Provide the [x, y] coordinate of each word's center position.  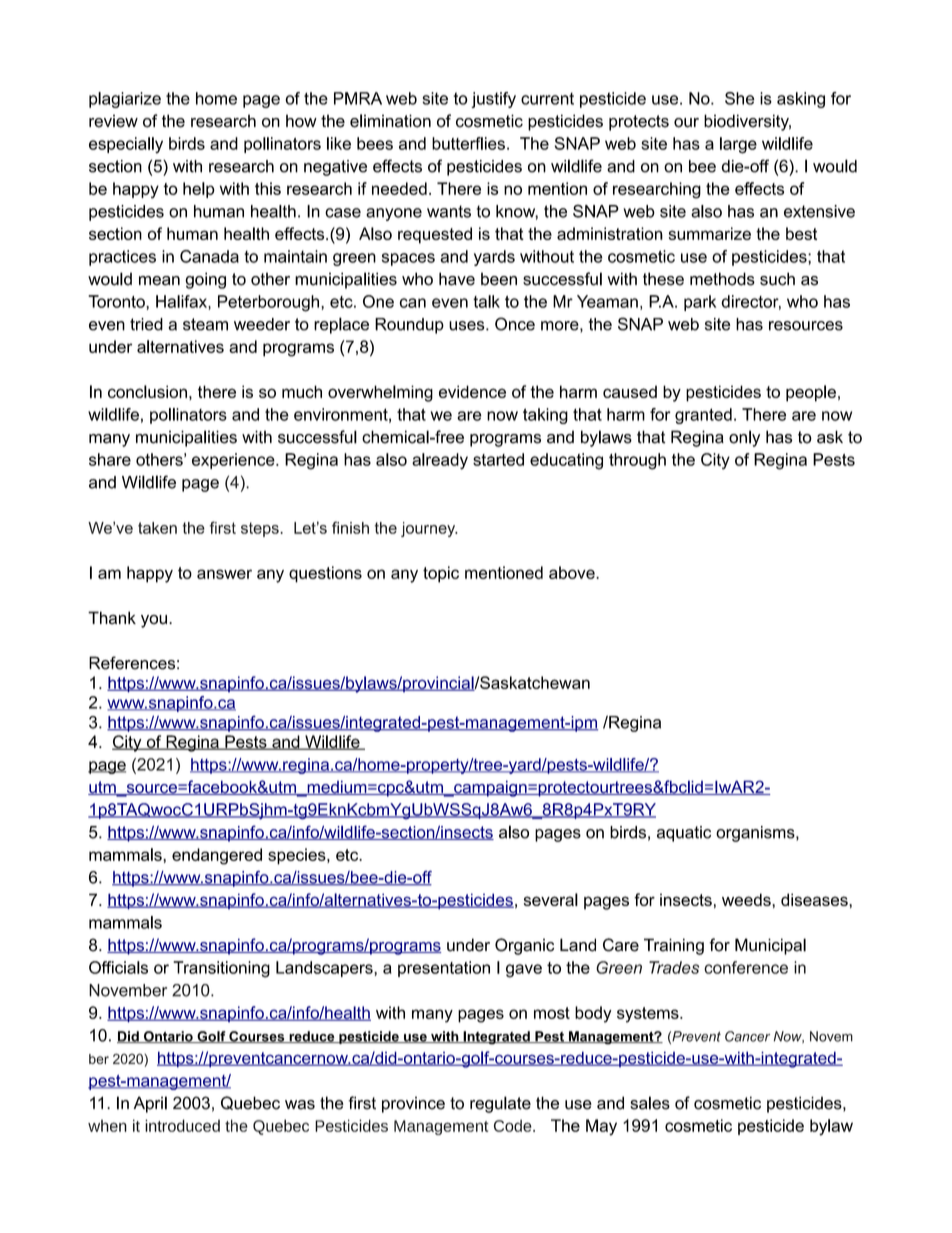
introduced [182, 1125]
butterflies [468, 143]
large [738, 145]
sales [650, 1103]
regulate [500, 1104]
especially [126, 145]
